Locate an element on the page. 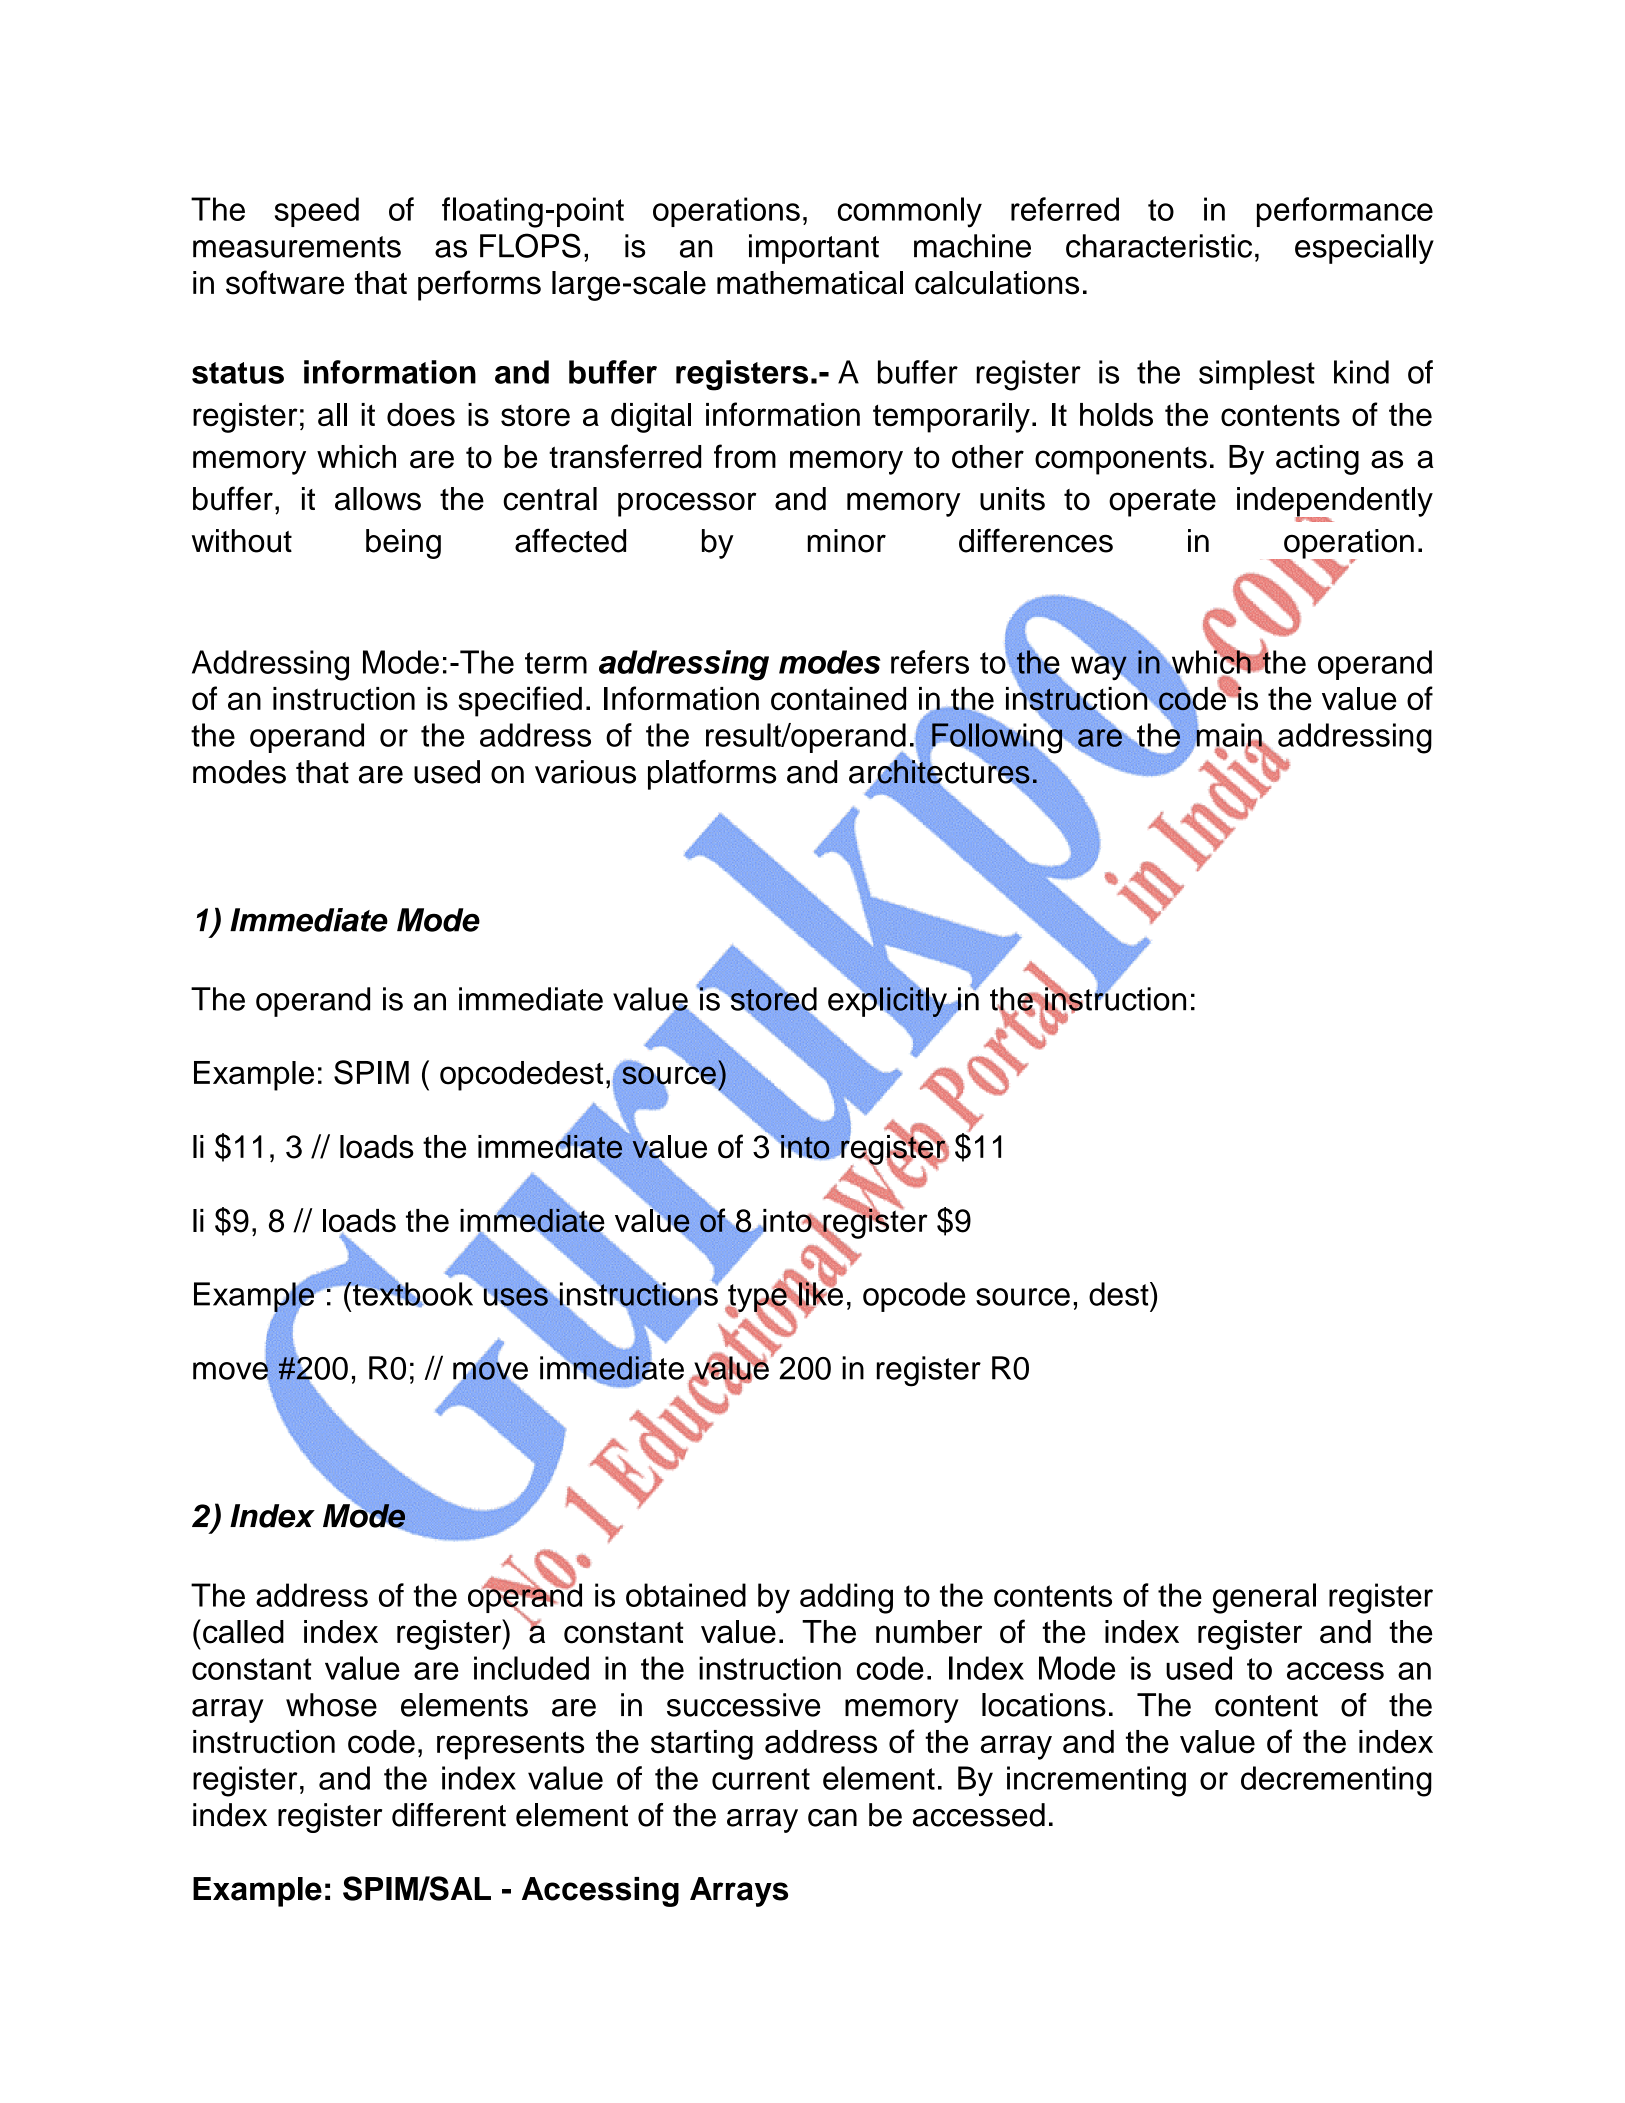 The image size is (1625, 2103). contained is located at coordinates (838, 699).
